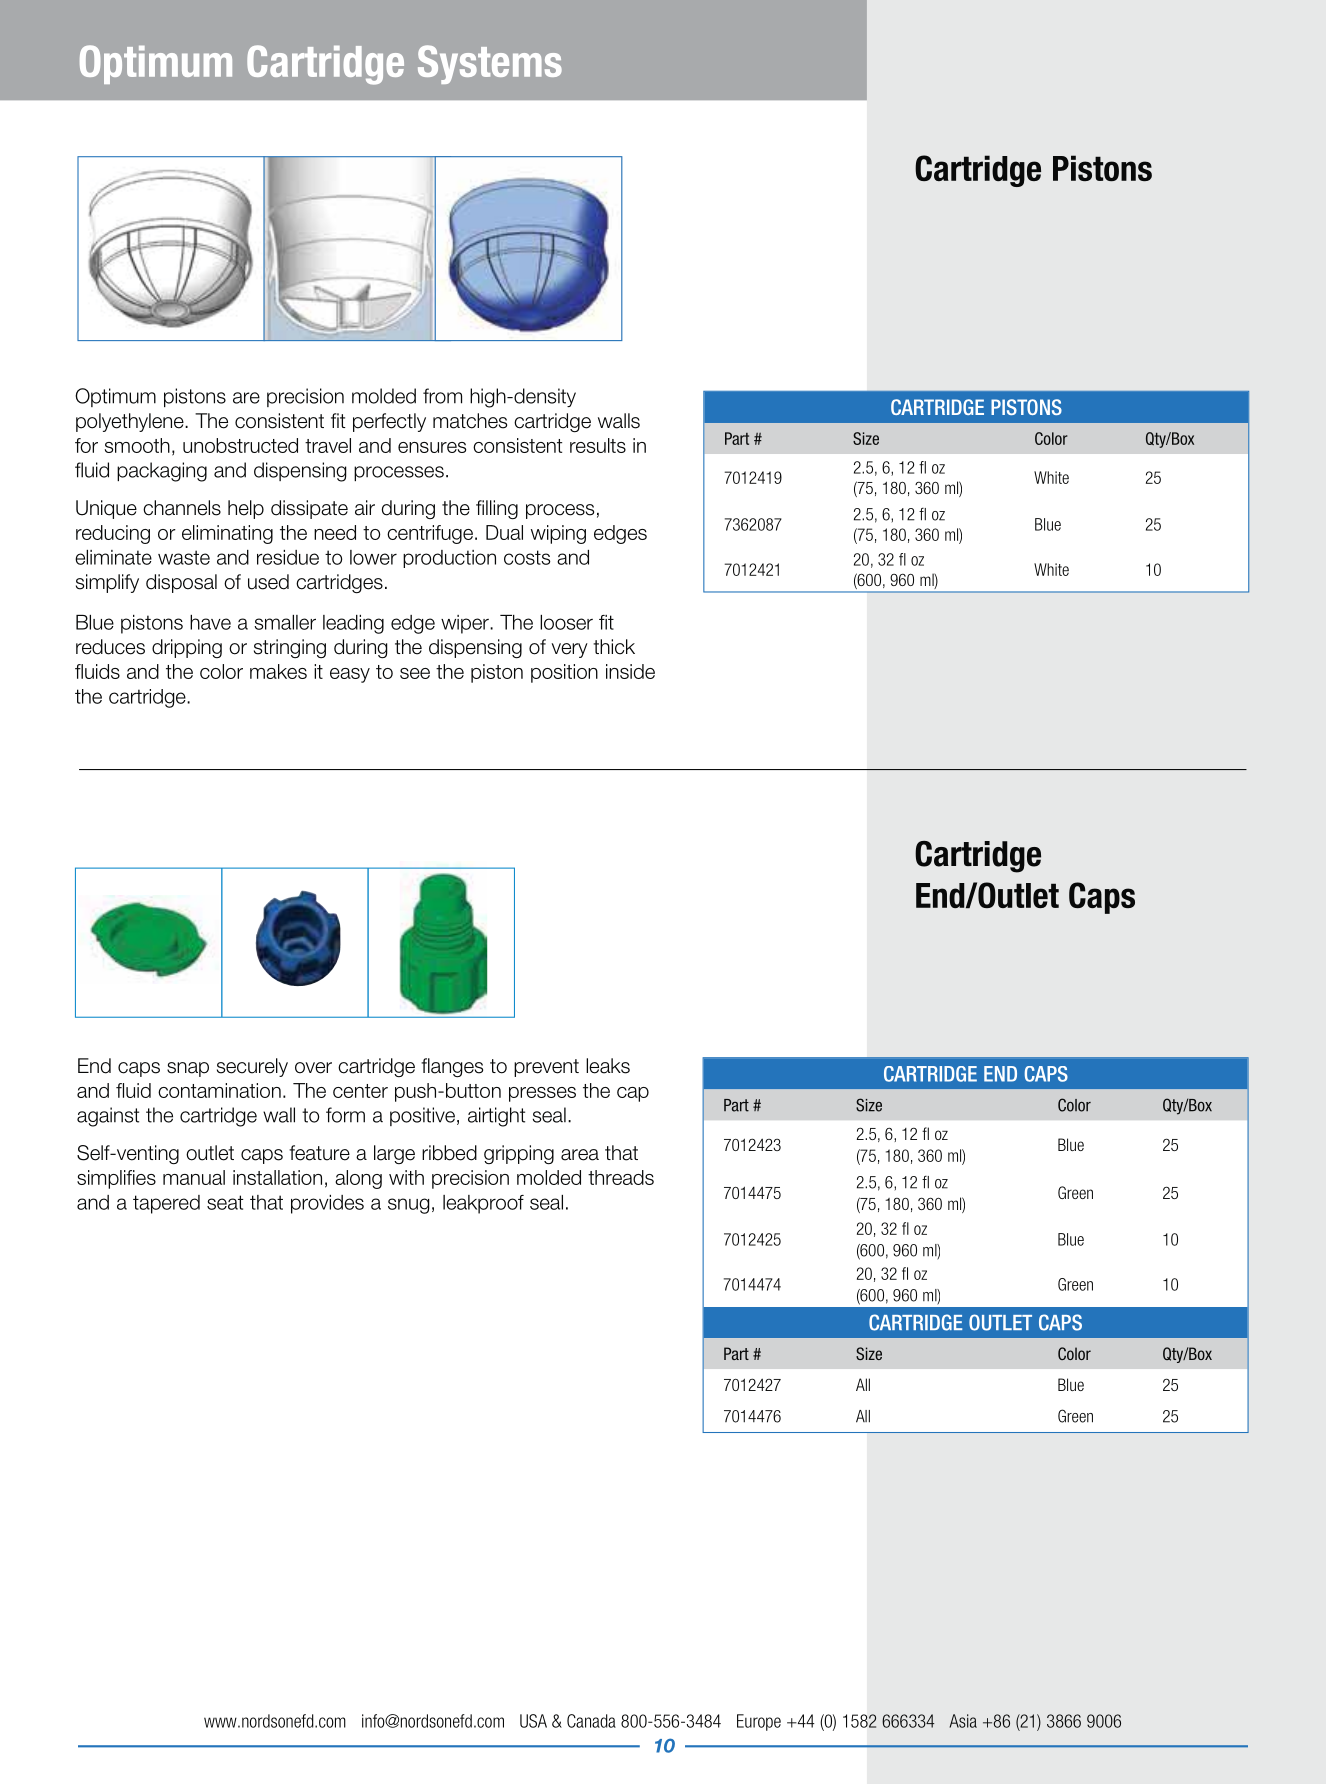 This screenshot has height=1784, width=1326. What do you see at coordinates (759, 1722) in the screenshot?
I see `Europe` at bounding box center [759, 1722].
